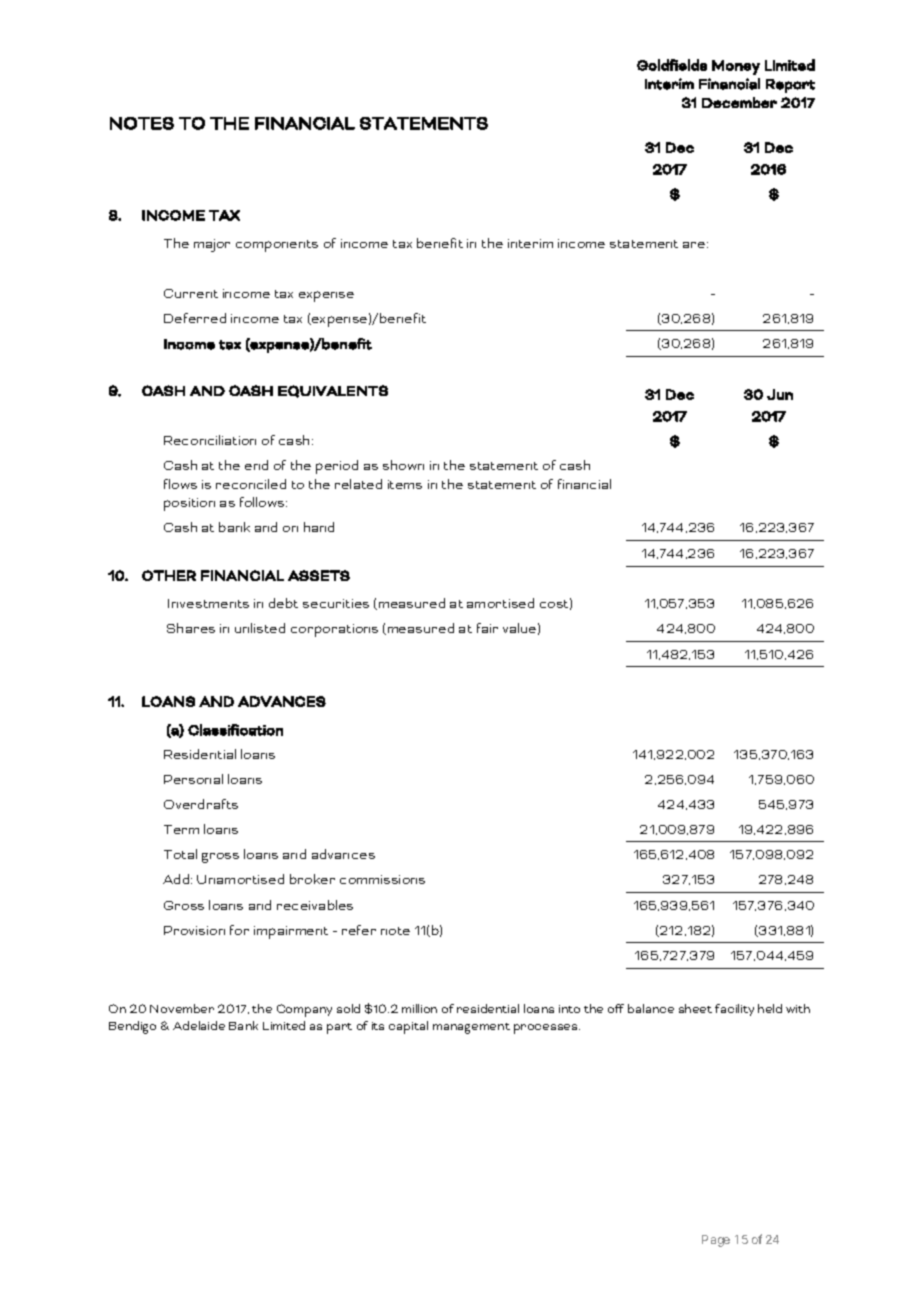  Describe the element at coordinates (419, 1008) in the page. I see `million` at that location.
